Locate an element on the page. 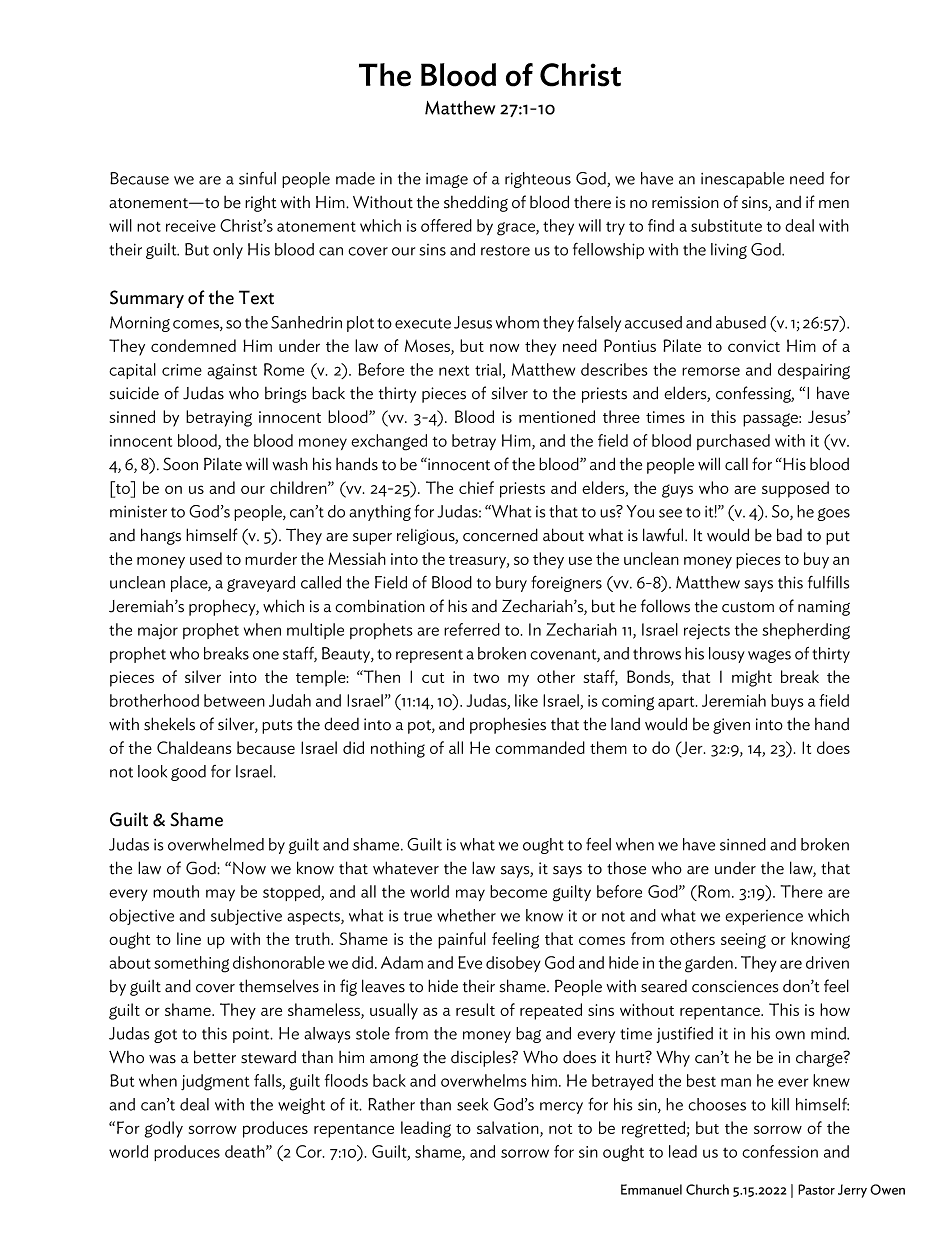  subjective is located at coordinates (246, 917).
